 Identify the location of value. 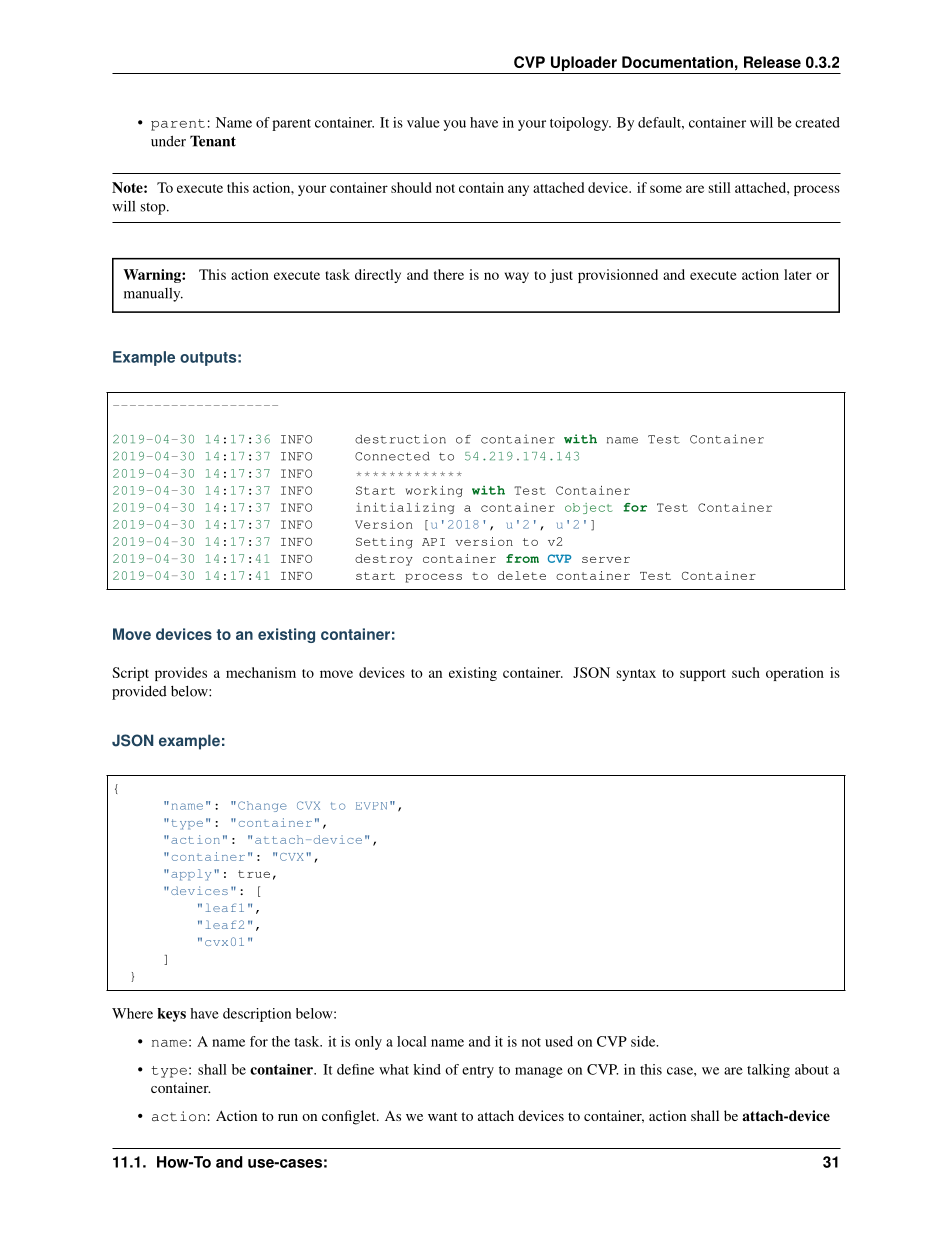
(423, 122).
